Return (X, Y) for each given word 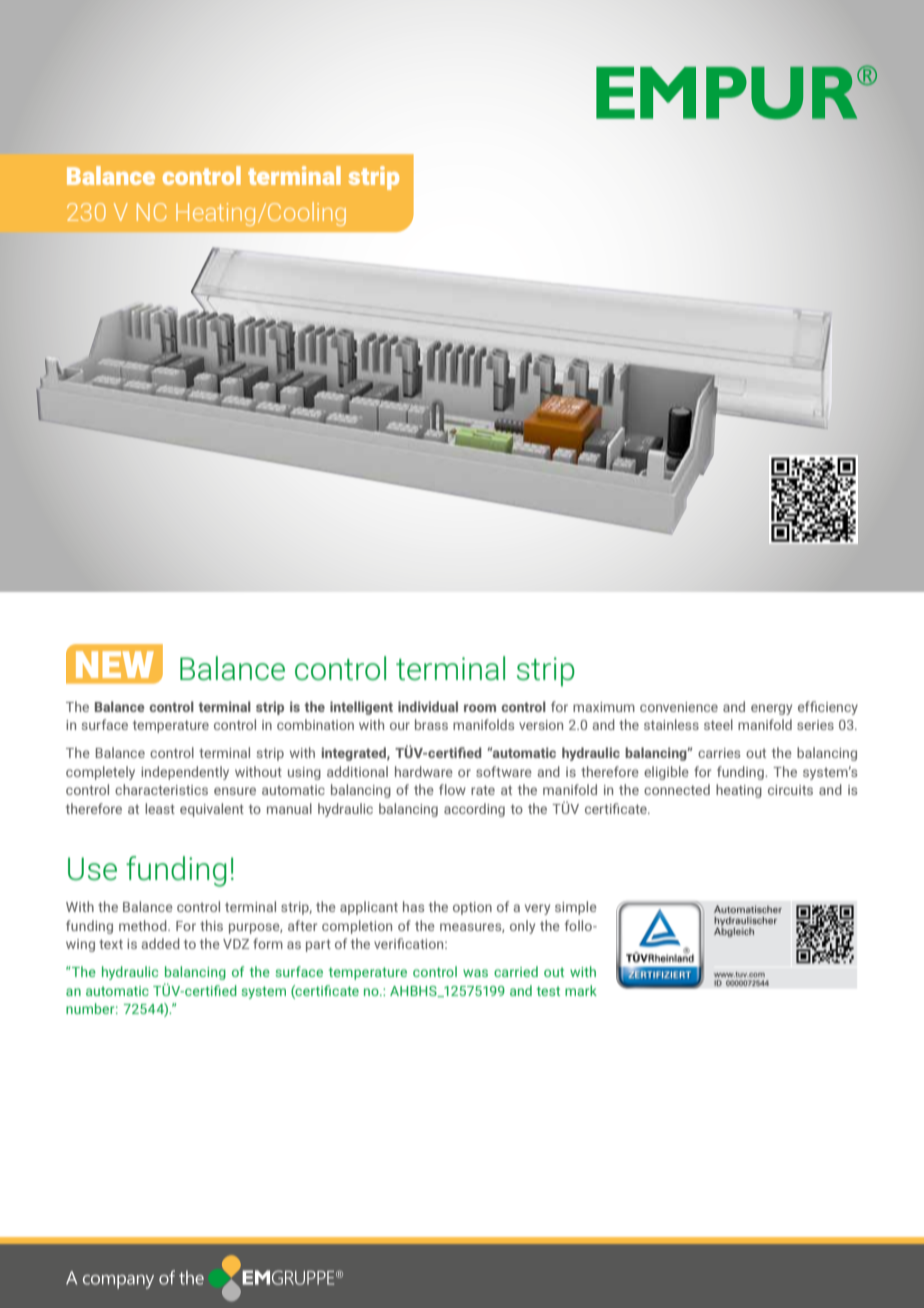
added (160, 943)
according (474, 810)
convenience (679, 707)
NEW (115, 664)
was (475, 973)
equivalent (212, 810)
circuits (790, 790)
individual (428, 706)
